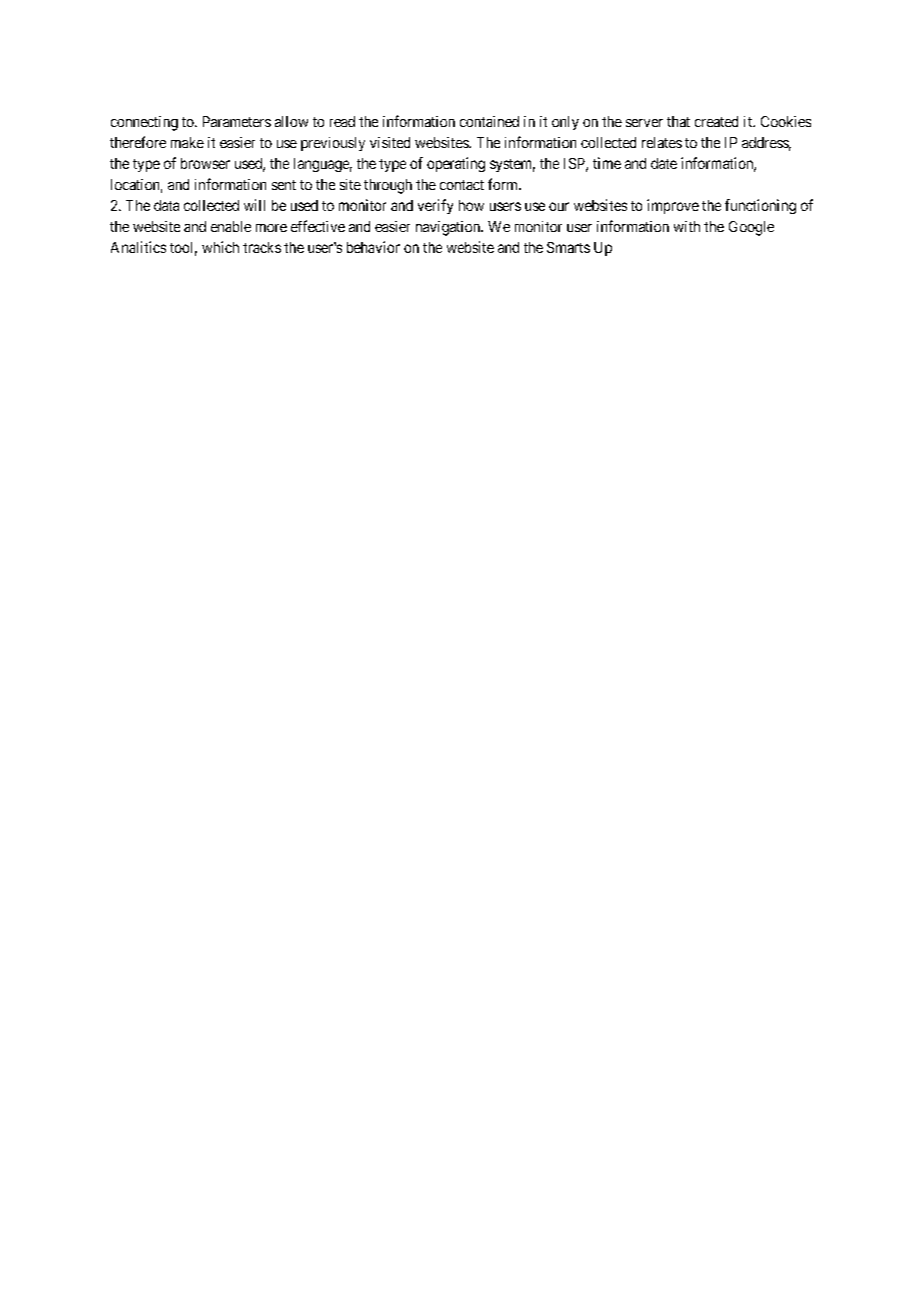 The height and width of the screenshot is (1308, 924). What do you see at coordinates (568, 247) in the screenshot?
I see `Smarts` at bounding box center [568, 247].
